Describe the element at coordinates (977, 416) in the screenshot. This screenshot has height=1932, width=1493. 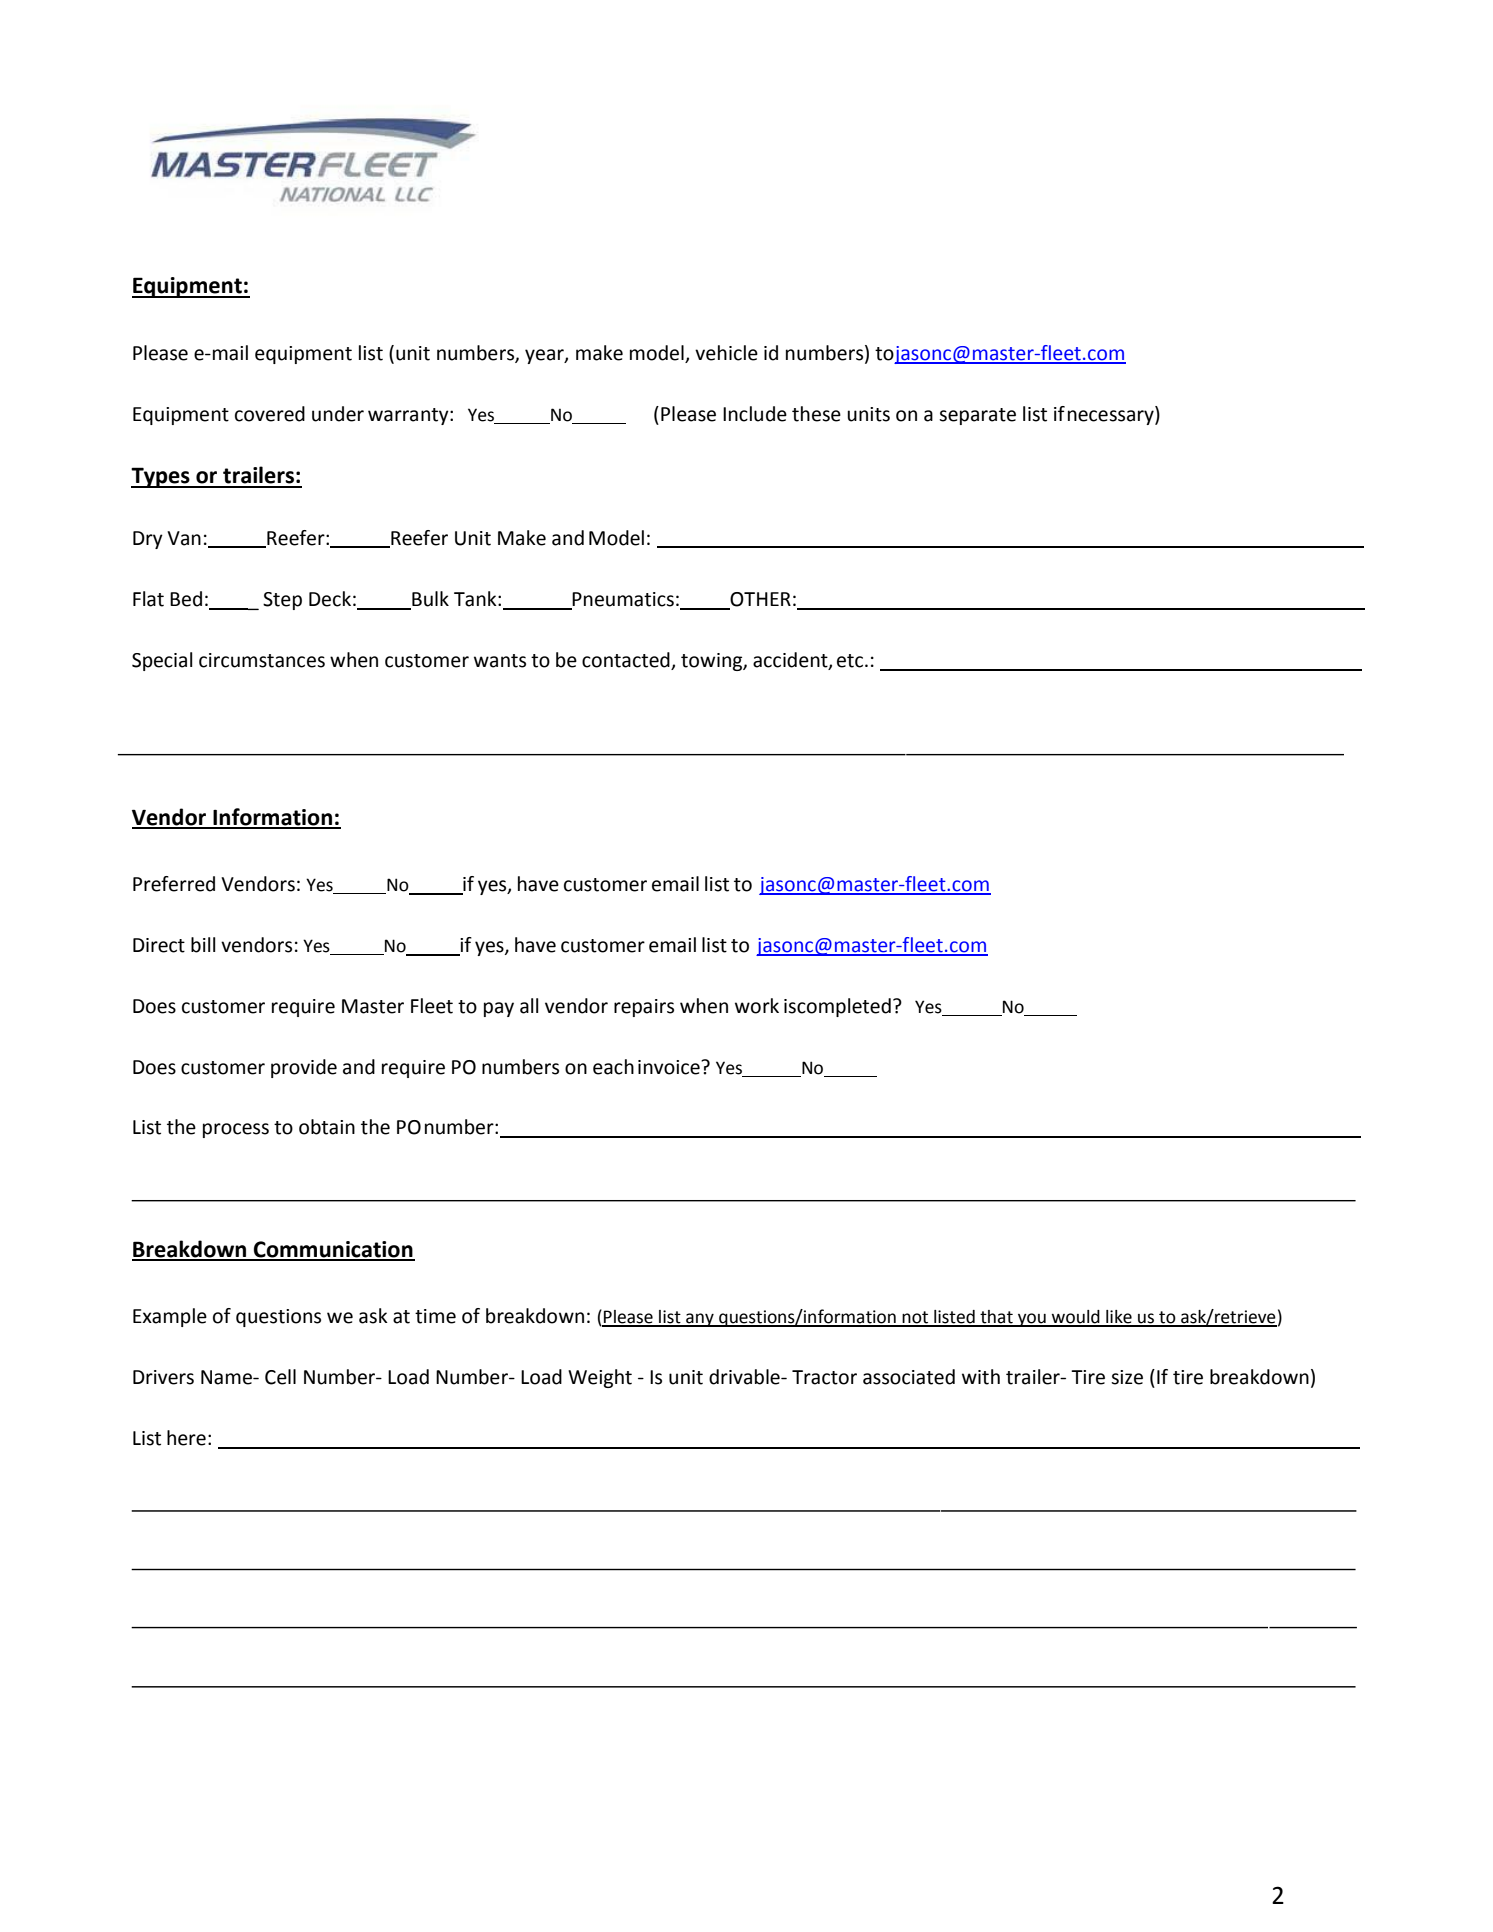
I see `separate` at that location.
